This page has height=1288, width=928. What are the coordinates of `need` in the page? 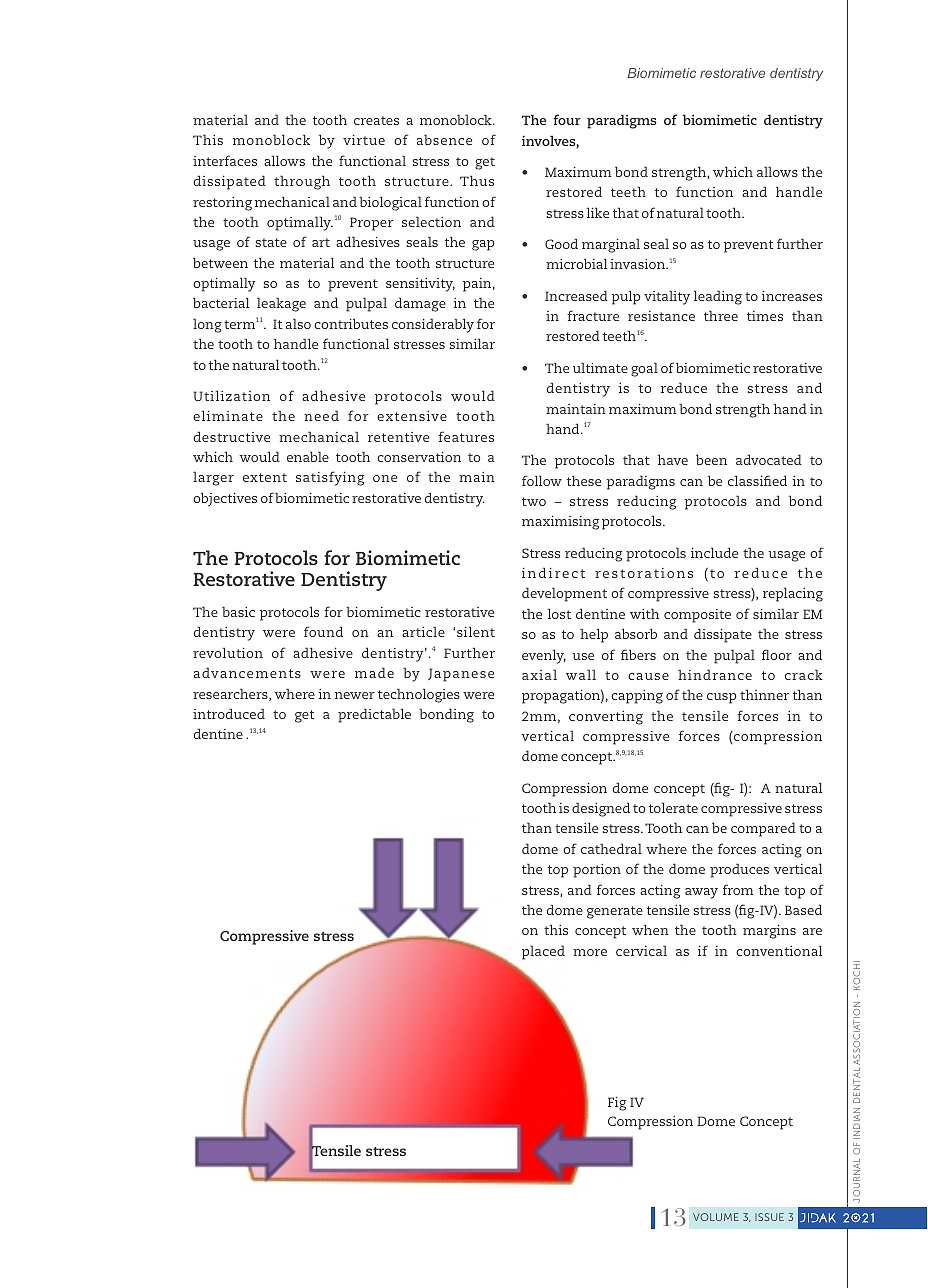 It's located at (321, 415).
